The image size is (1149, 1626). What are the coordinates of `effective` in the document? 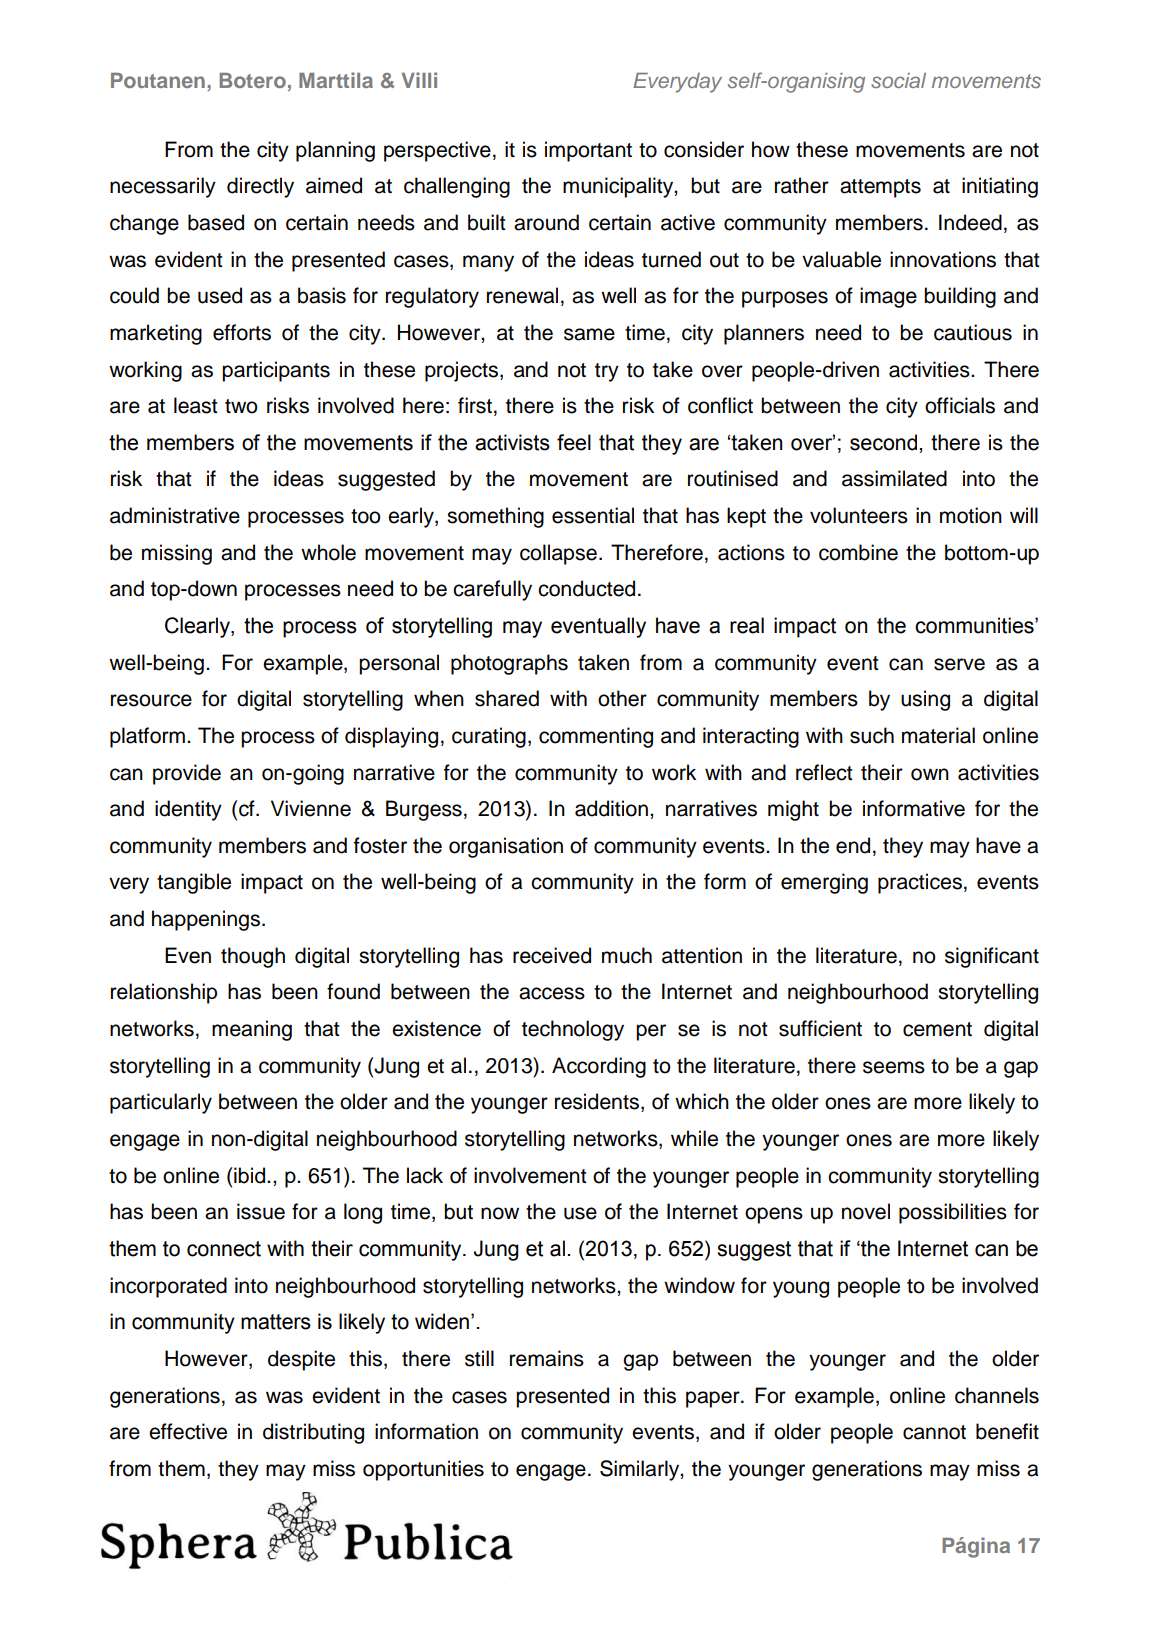 It's located at (188, 1431).
